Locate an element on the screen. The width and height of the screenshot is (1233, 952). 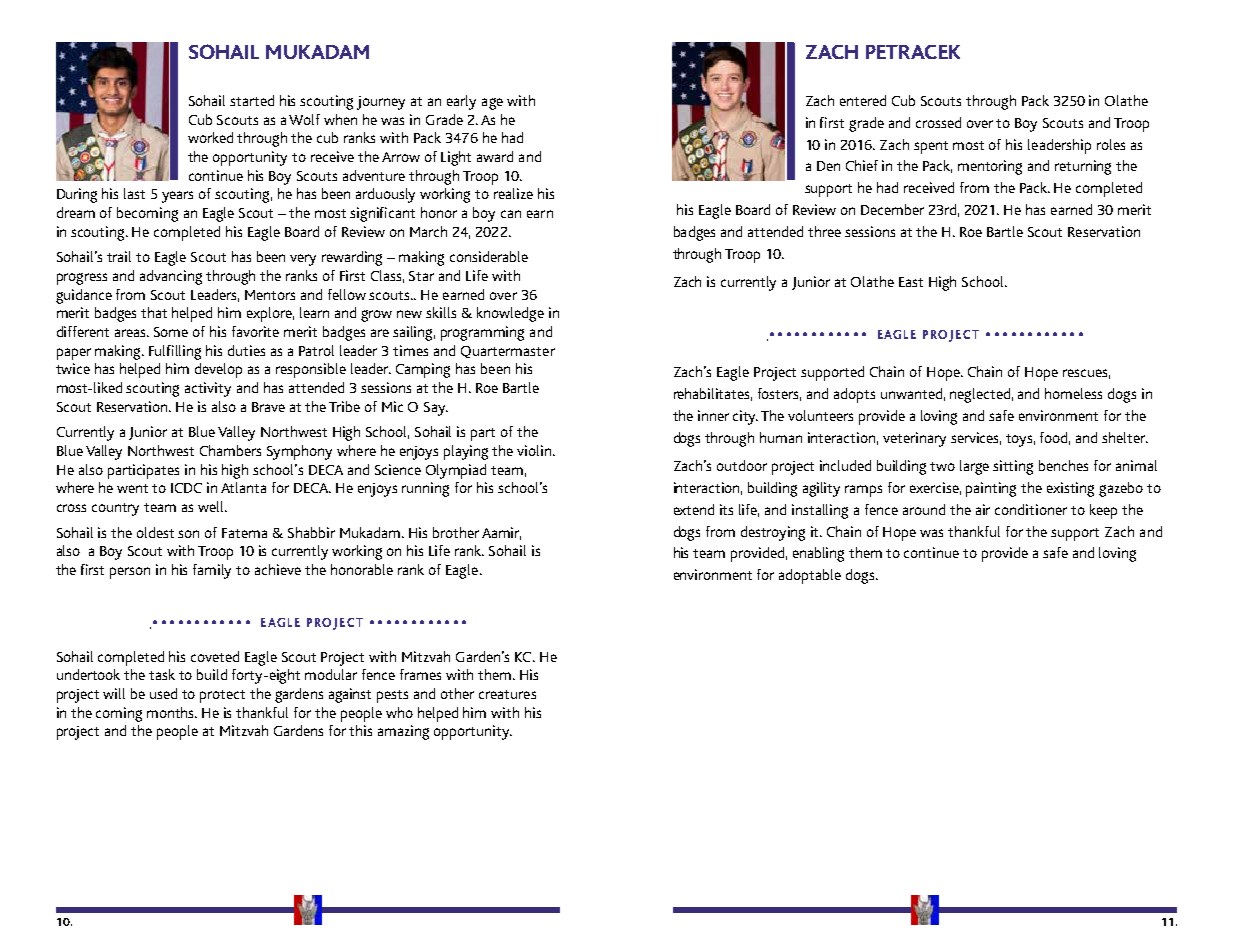
creatures is located at coordinates (507, 694).
